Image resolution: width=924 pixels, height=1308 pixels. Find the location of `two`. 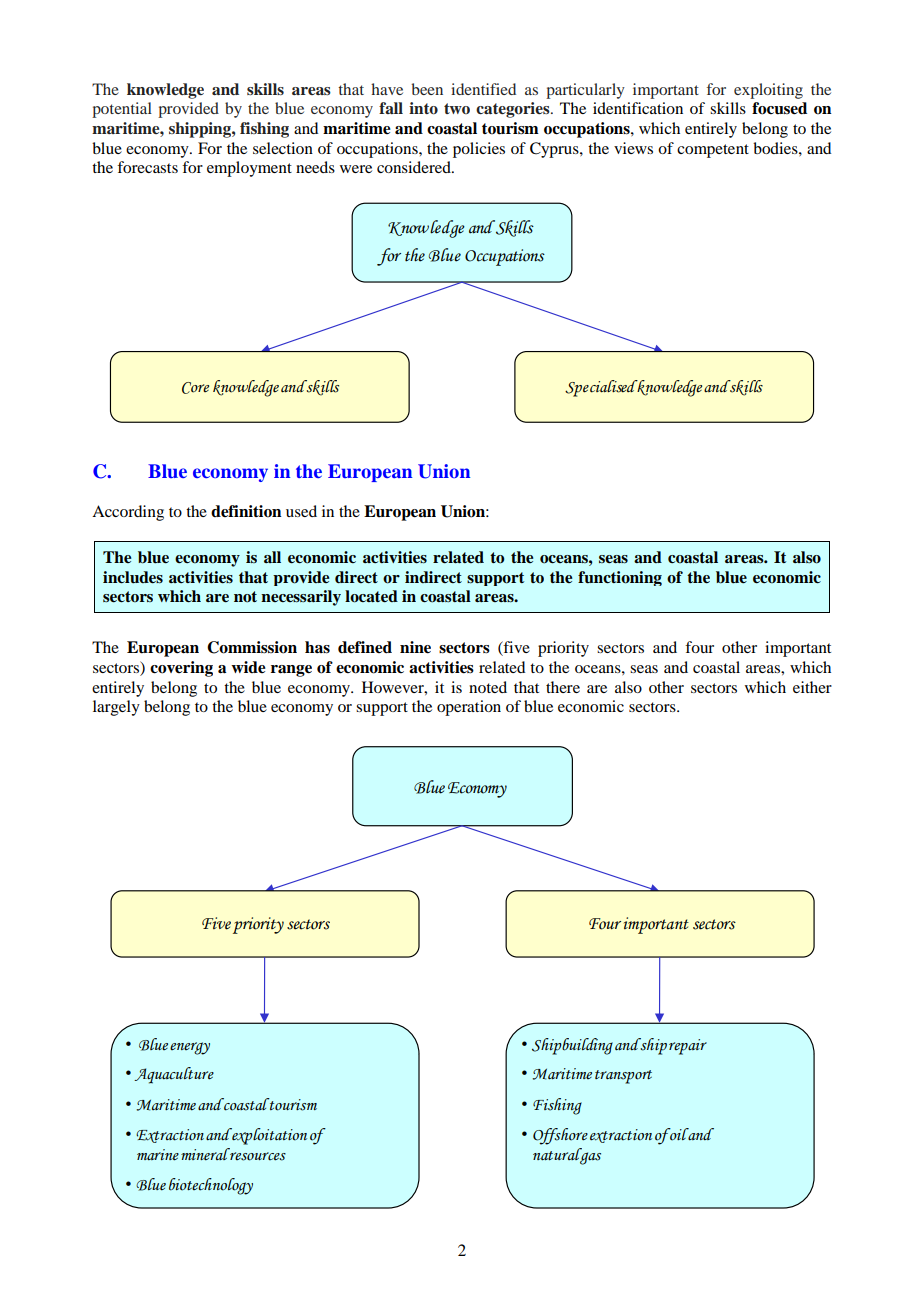

two is located at coordinates (457, 108).
